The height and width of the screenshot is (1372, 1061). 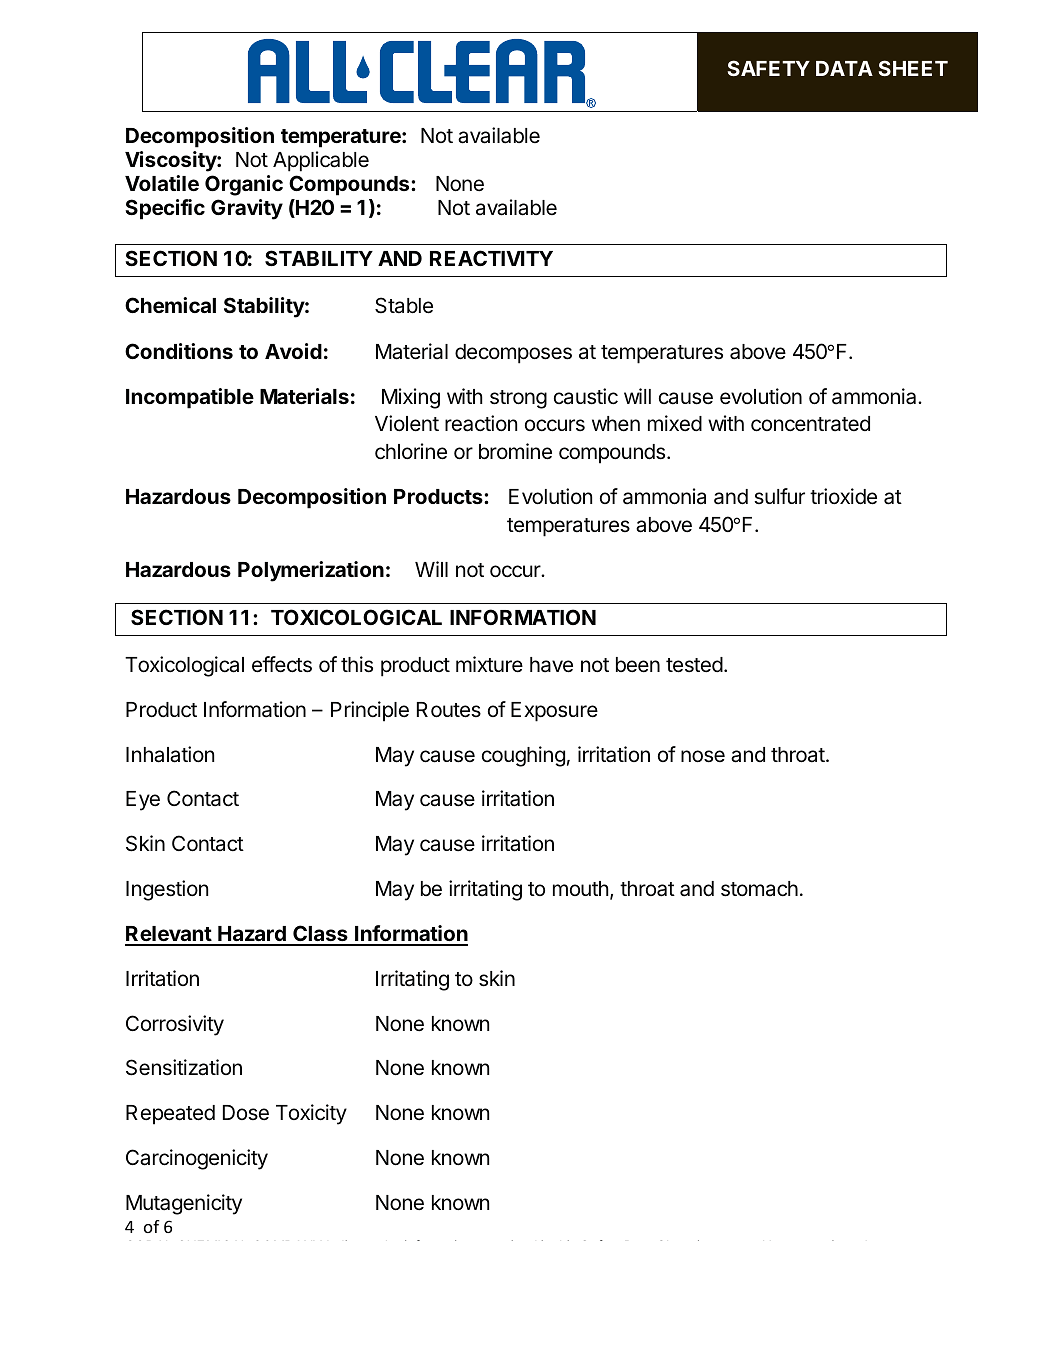 I want to click on stomach, so click(x=759, y=889).
